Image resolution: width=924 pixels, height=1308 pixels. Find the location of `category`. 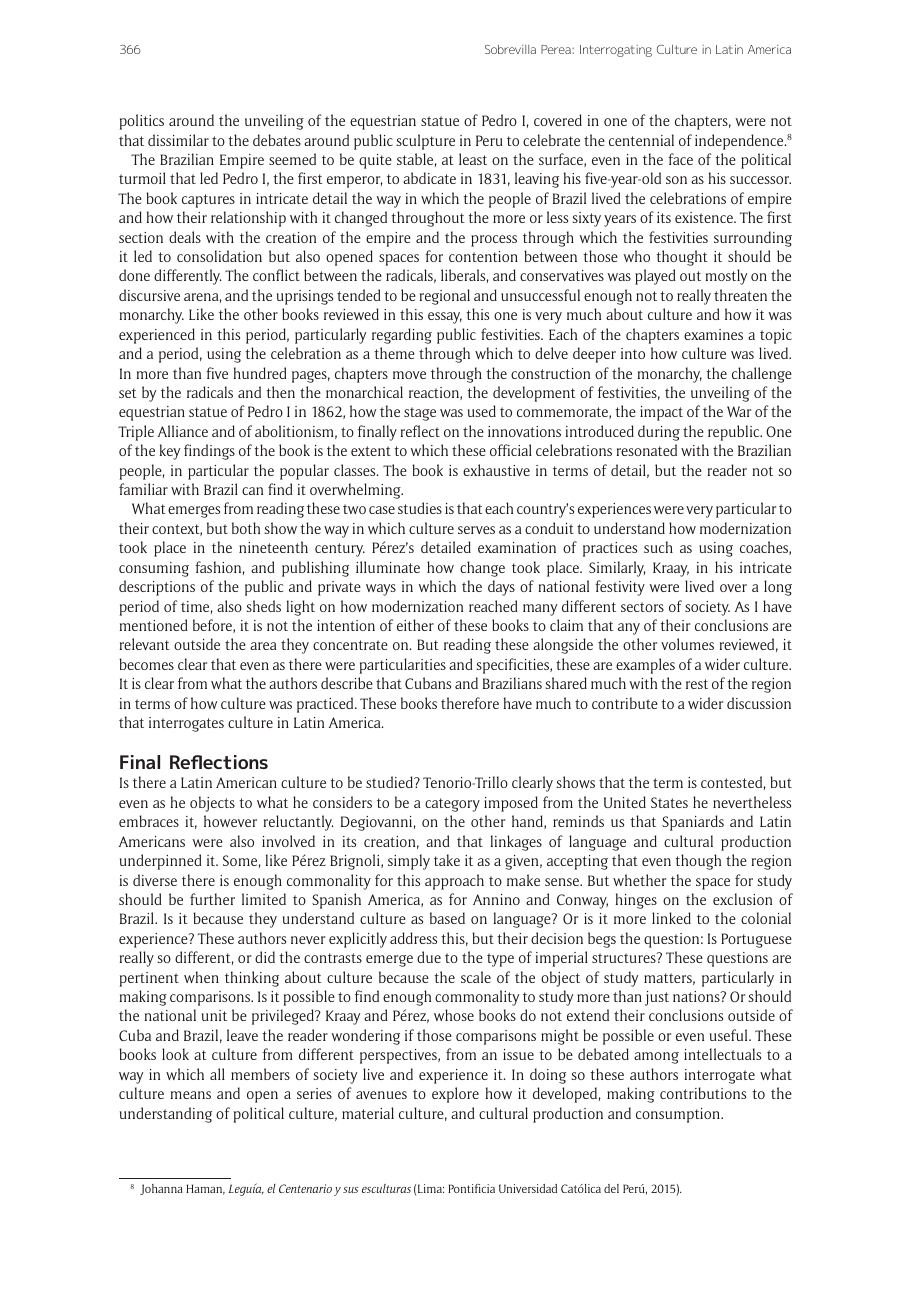

category is located at coordinates (452, 805).
